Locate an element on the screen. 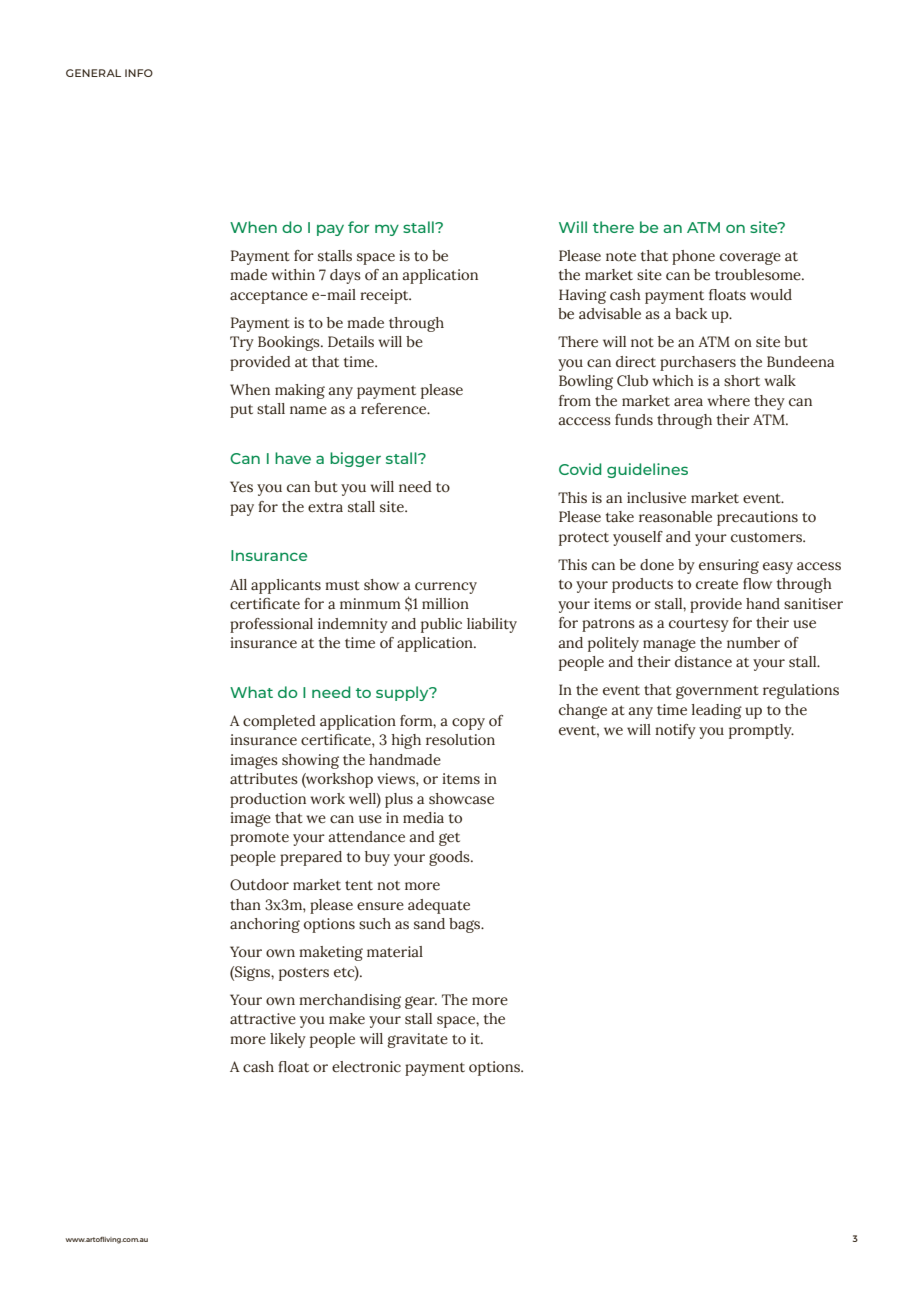 Image resolution: width=924 pixels, height=1308 pixels. ensuring is located at coordinates (729, 566).
